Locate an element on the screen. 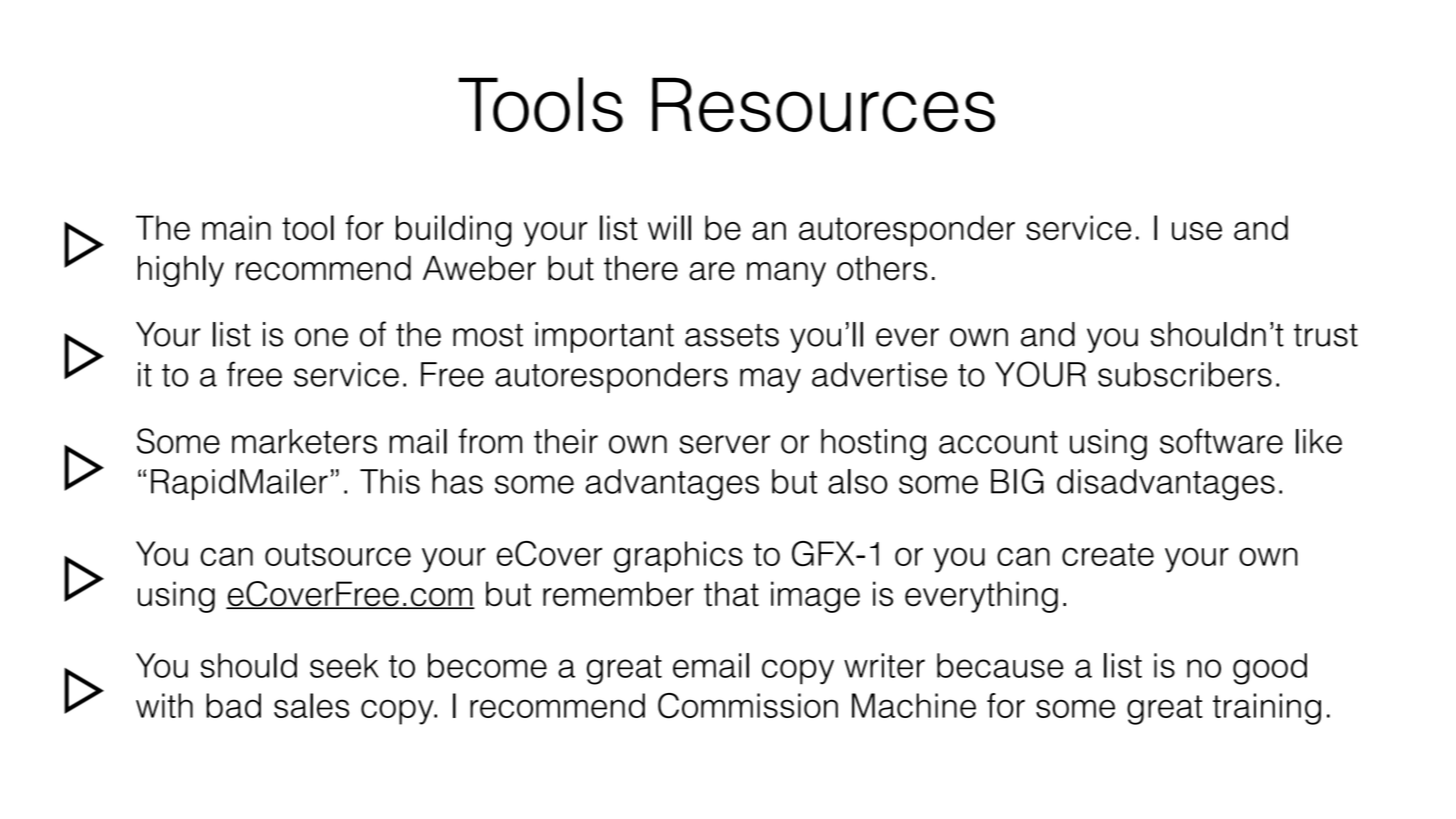 This screenshot has width=1456, height=819. also is located at coordinates (858, 481).
